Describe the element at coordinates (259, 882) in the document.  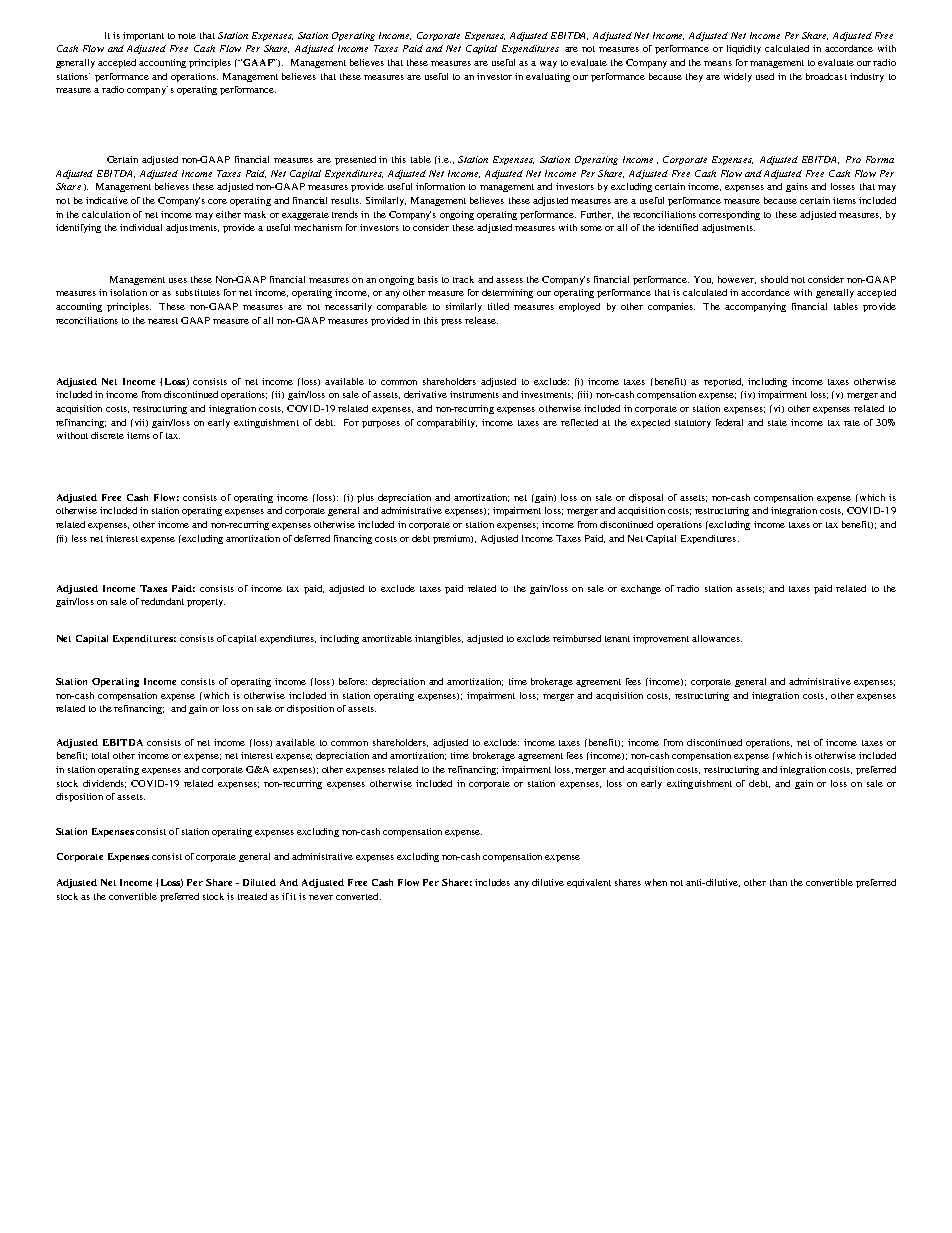
I see `Diluted` at that location.
